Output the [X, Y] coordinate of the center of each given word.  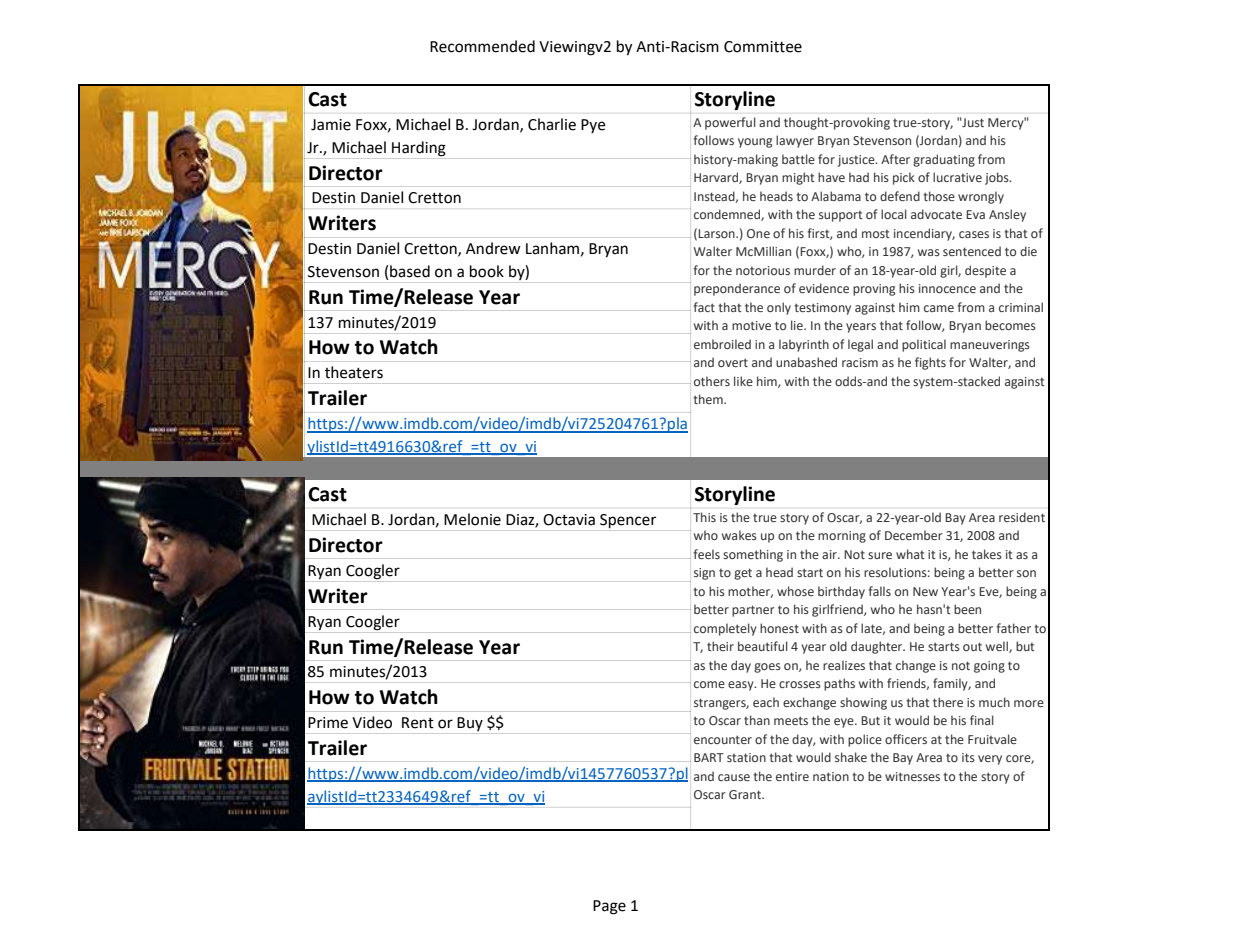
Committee [763, 47]
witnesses [912, 776]
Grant [746, 794]
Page [609, 907]
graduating [944, 160]
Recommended [482, 46]
